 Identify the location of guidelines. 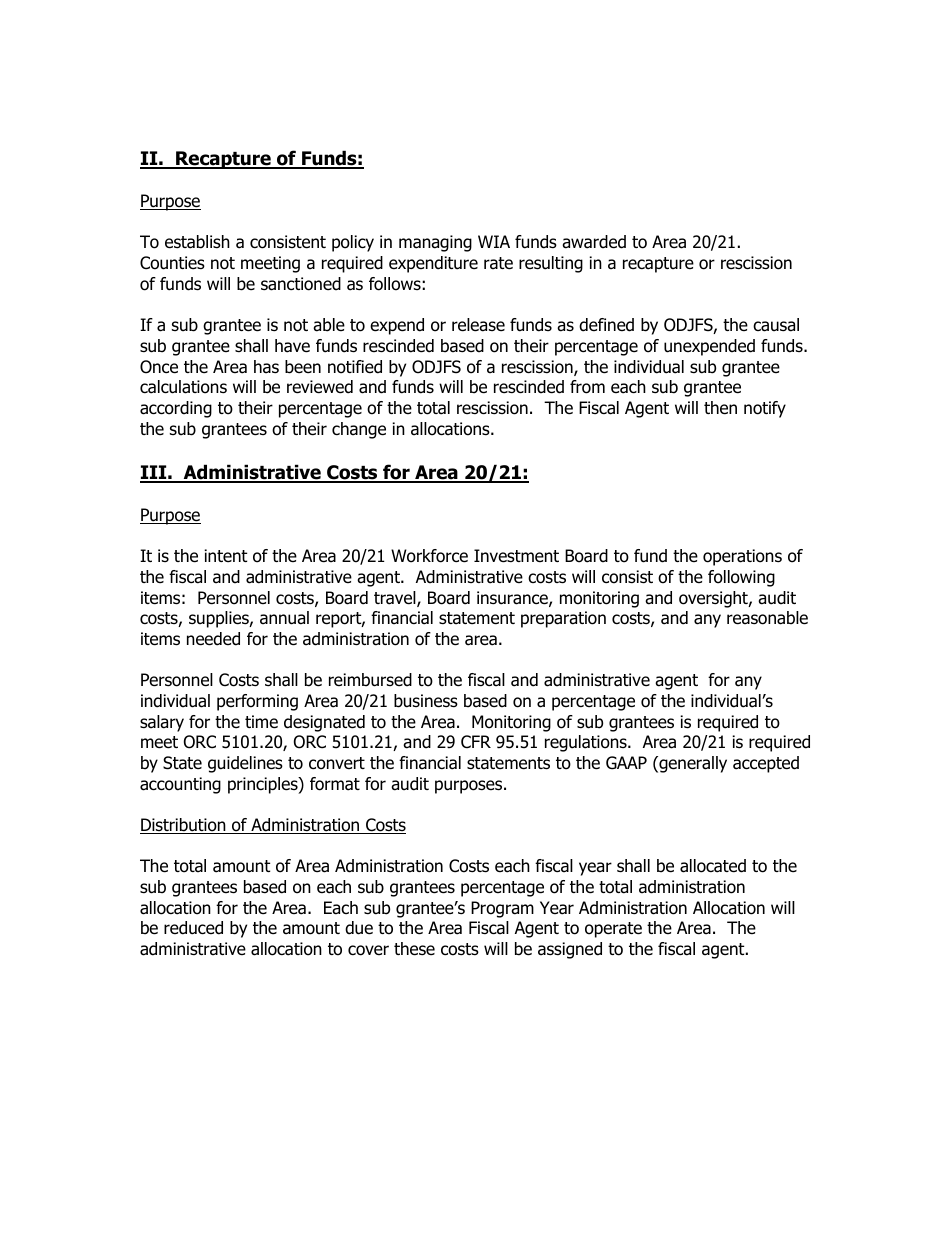
(245, 764).
